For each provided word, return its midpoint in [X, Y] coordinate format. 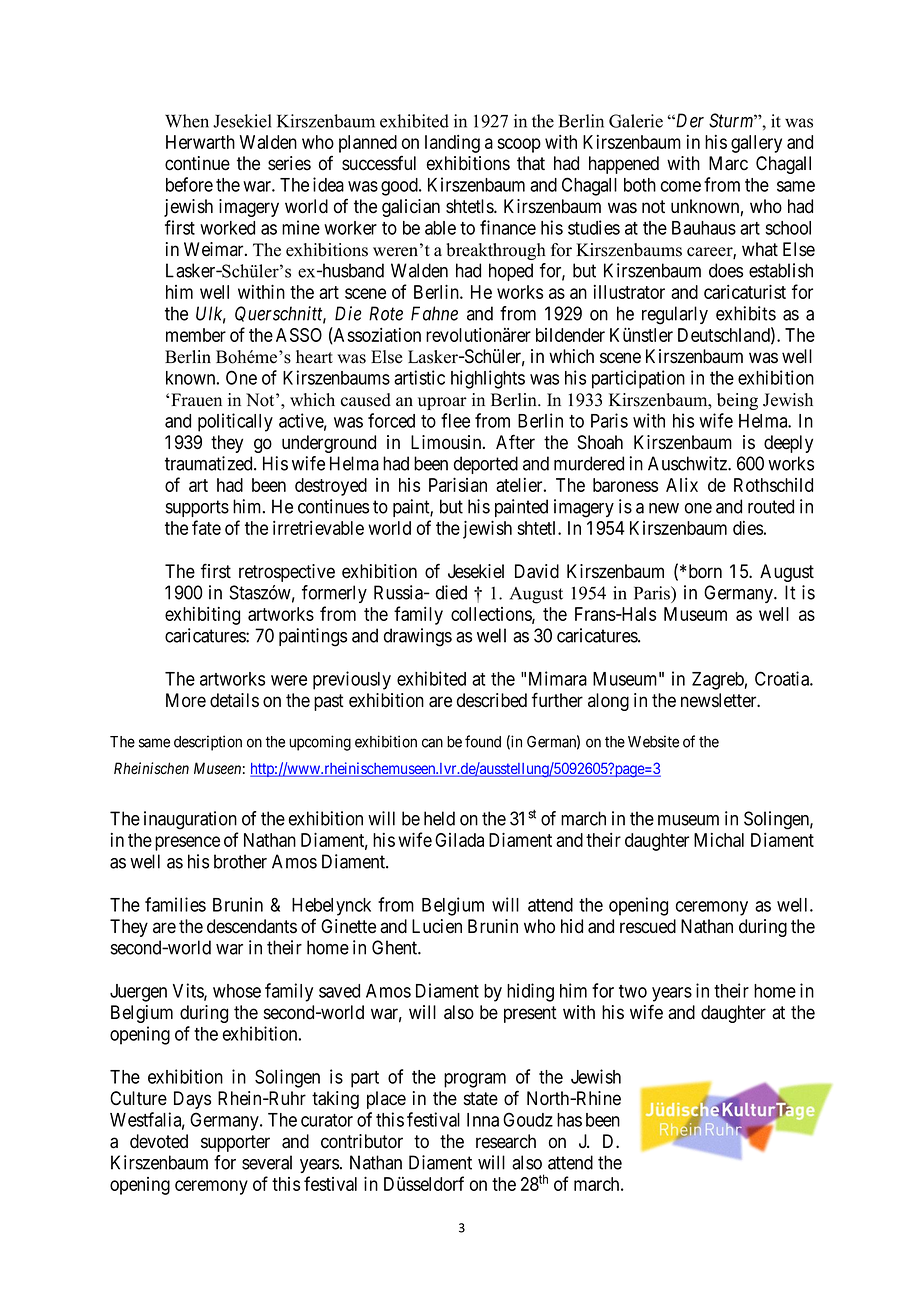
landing [452, 144]
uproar [442, 403]
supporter [235, 1143]
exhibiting [202, 616]
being [737, 401]
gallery [756, 144]
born [705, 571]
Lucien [437, 926]
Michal [719, 840]
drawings [418, 637]
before [189, 184]
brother [240, 861]
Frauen [196, 400]
